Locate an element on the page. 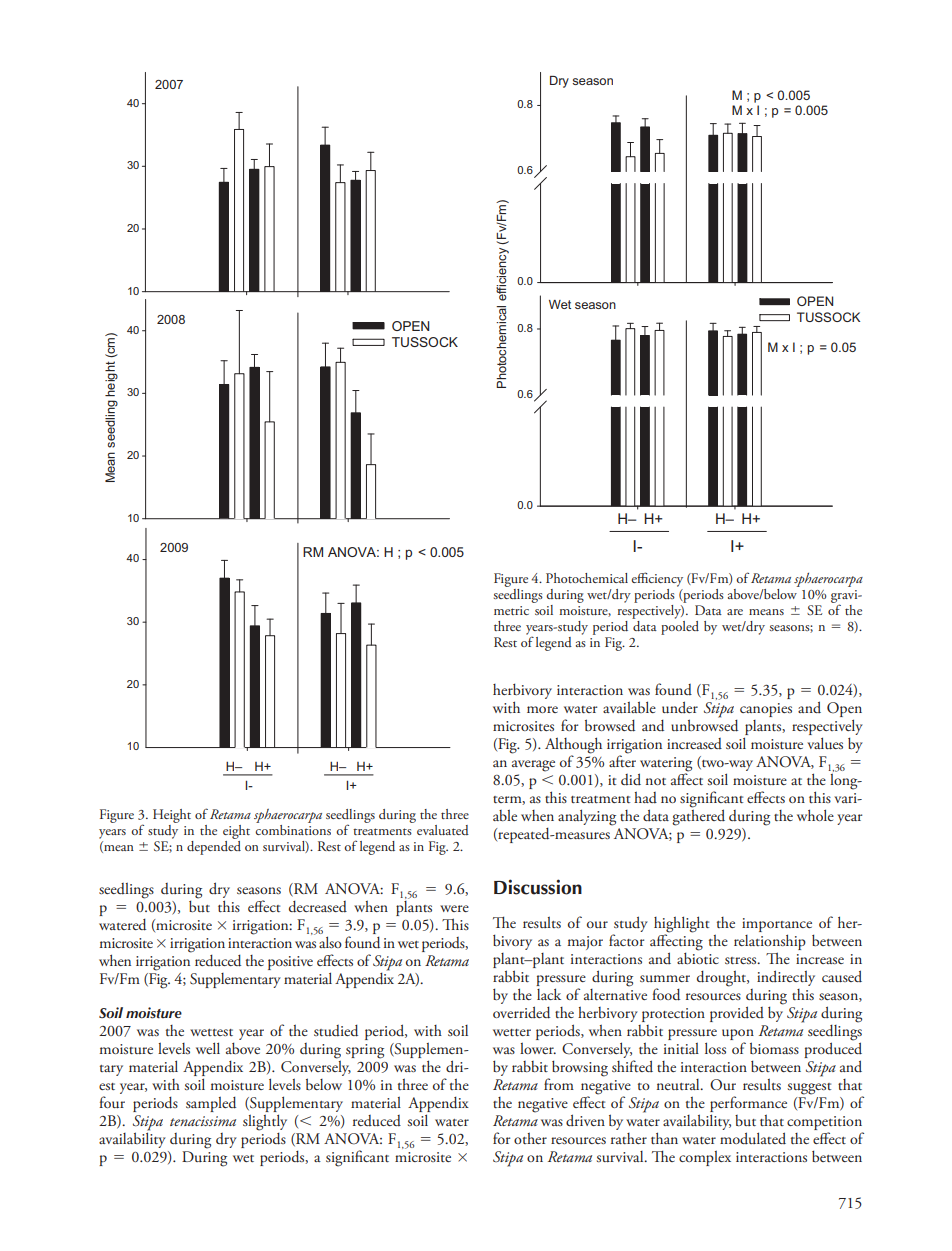  lack is located at coordinates (549, 994).
